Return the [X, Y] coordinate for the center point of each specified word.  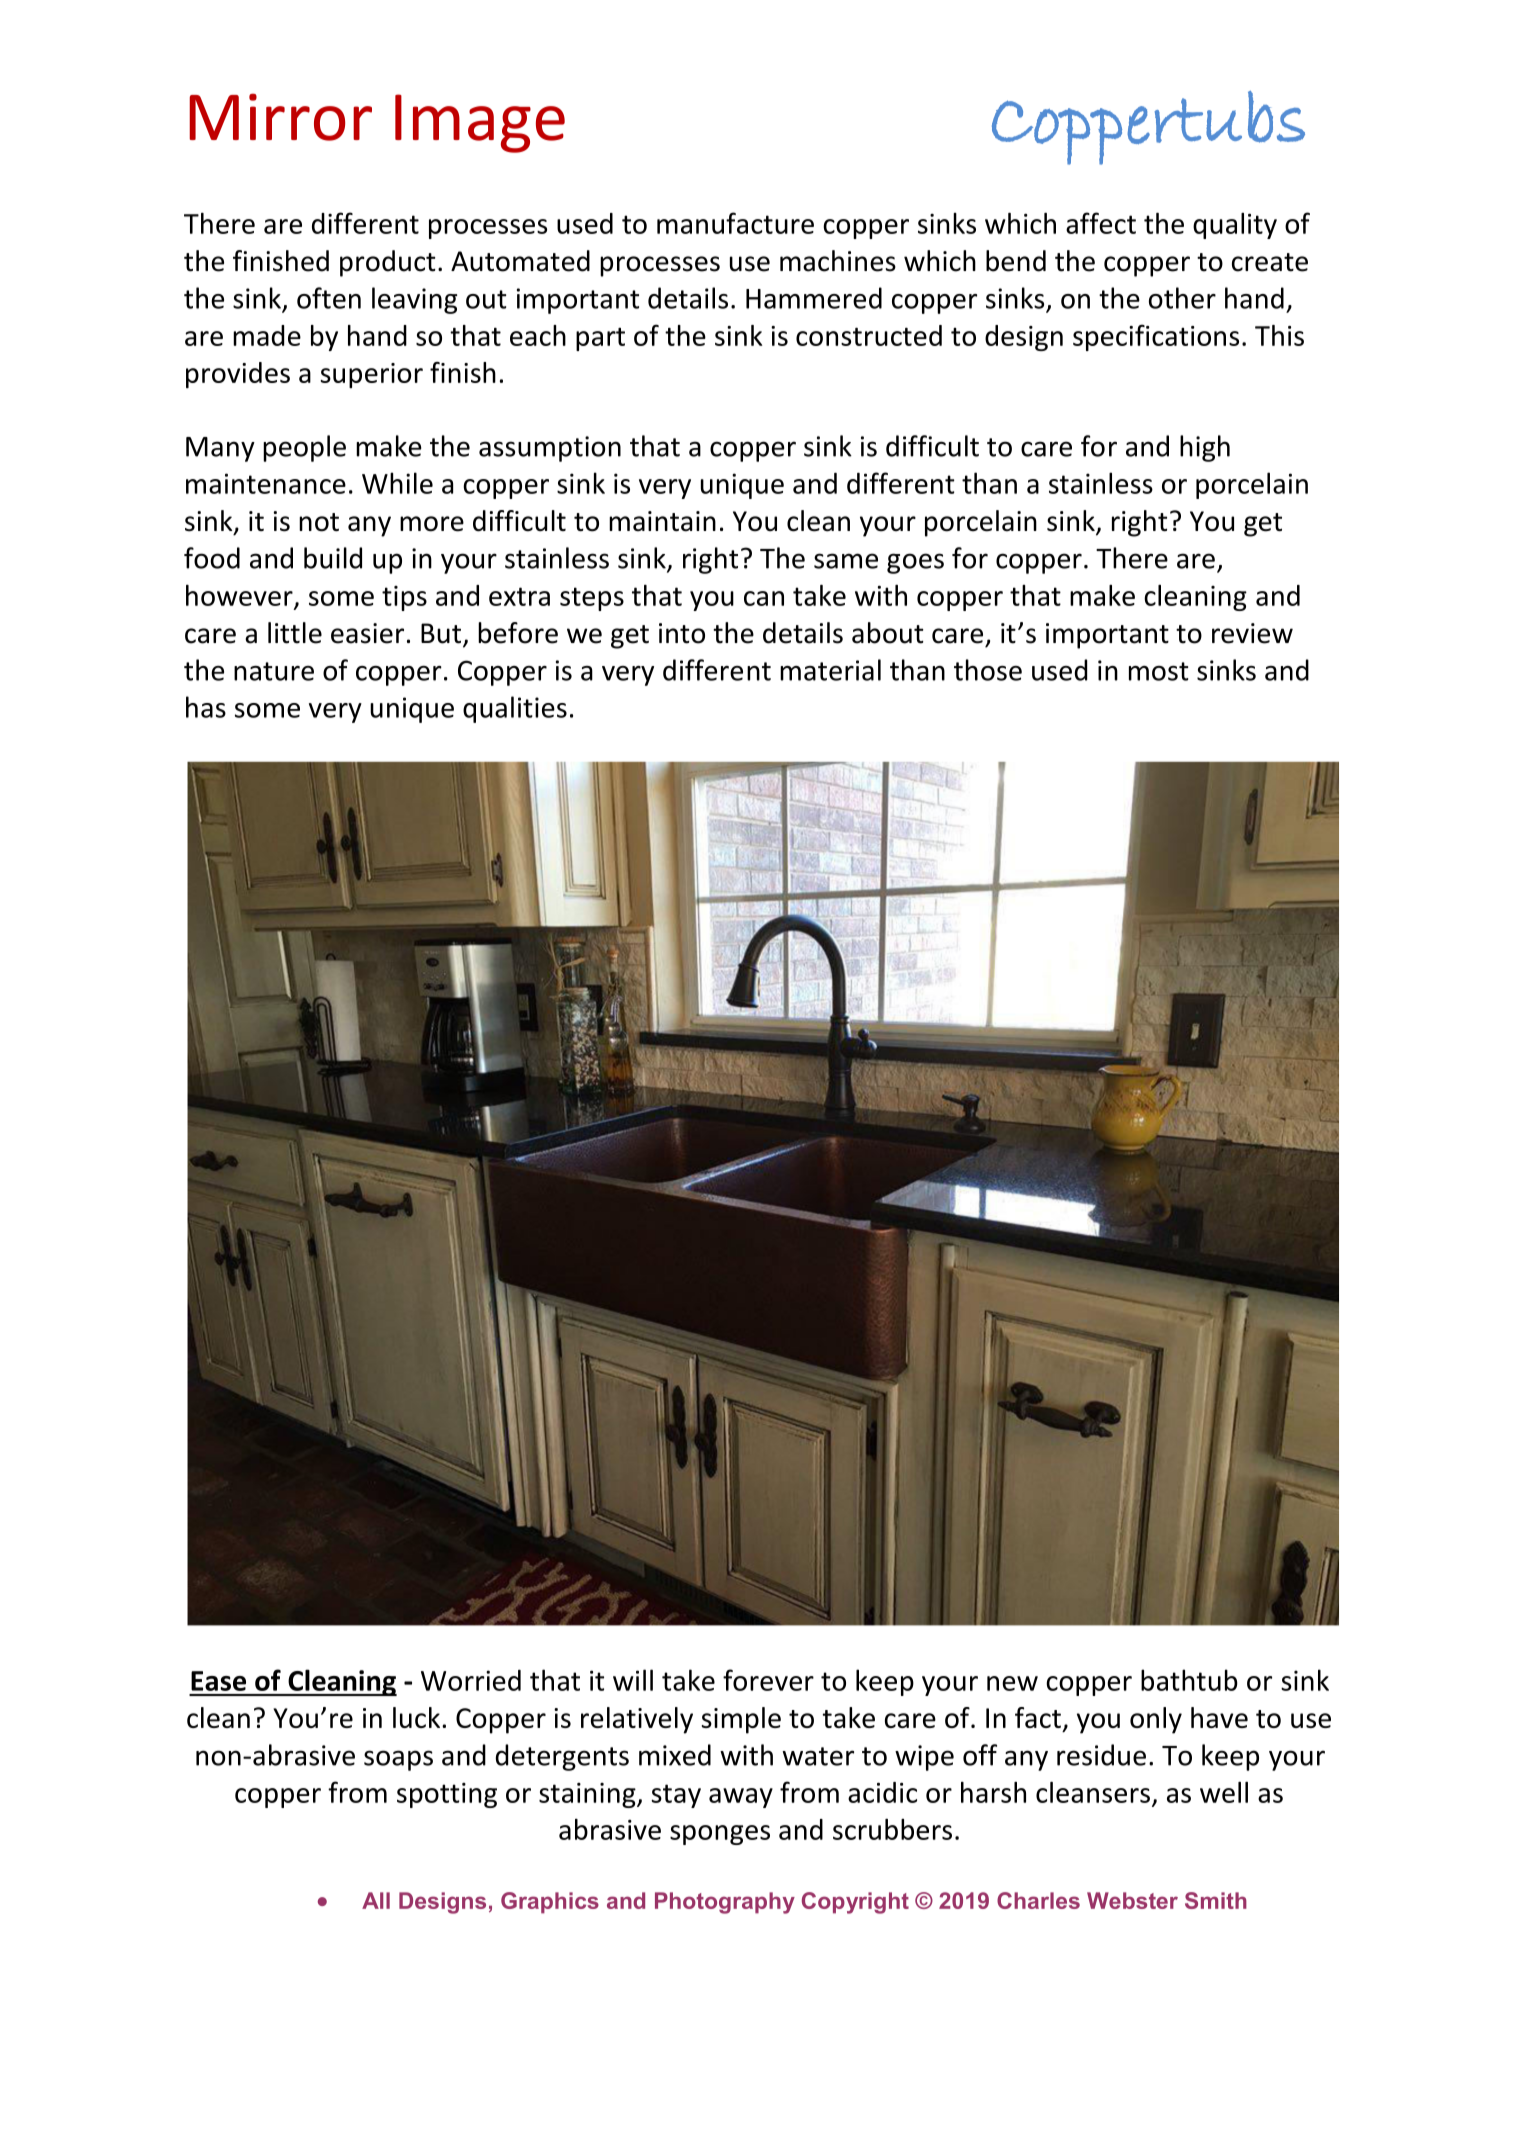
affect [1101, 223]
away [741, 1798]
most [1158, 671]
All [376, 1900]
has [206, 707]
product [388, 263]
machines [838, 261]
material [830, 670]
